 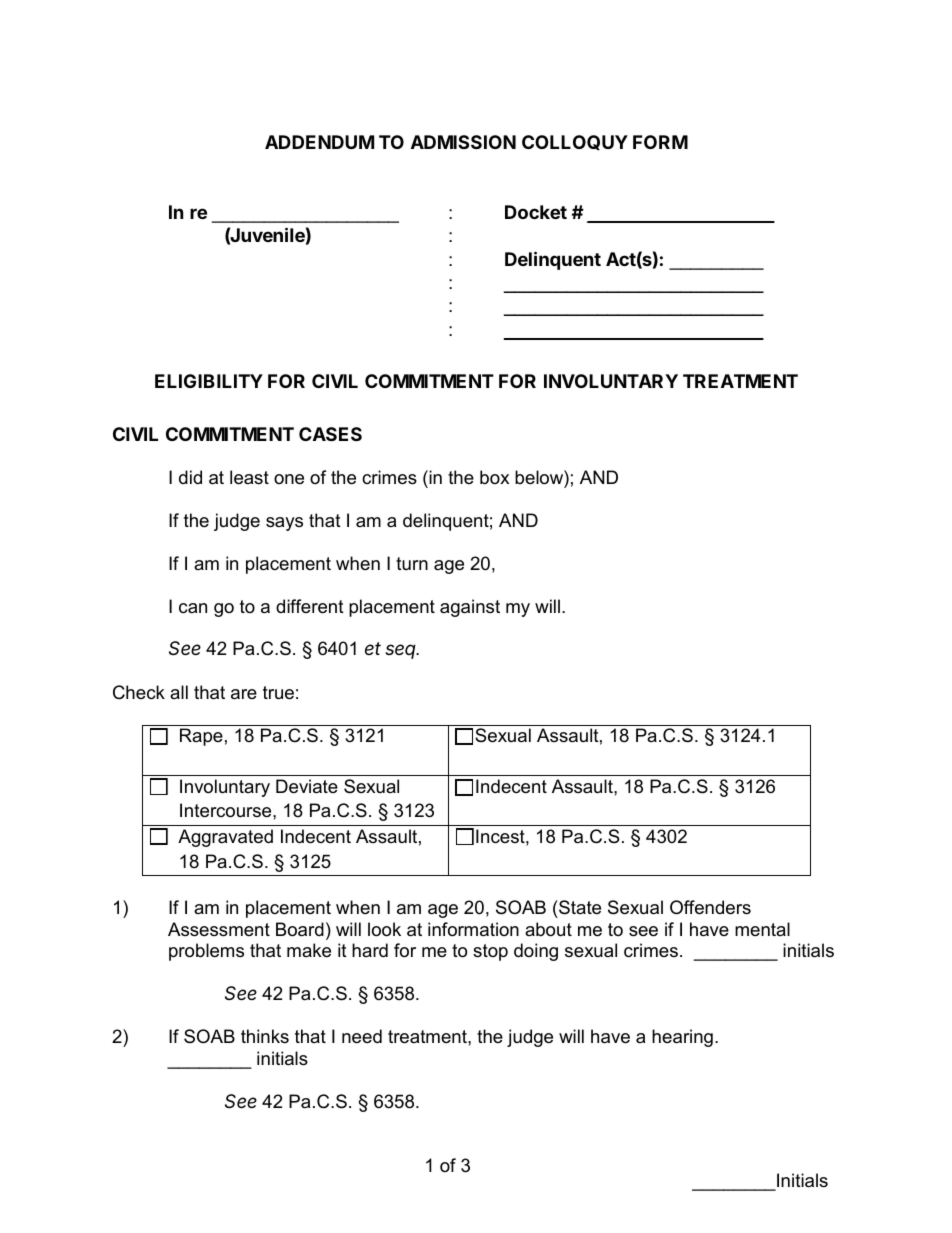 What do you see at coordinates (575, 142) in the image?
I see `COLLOQUY` at bounding box center [575, 142].
